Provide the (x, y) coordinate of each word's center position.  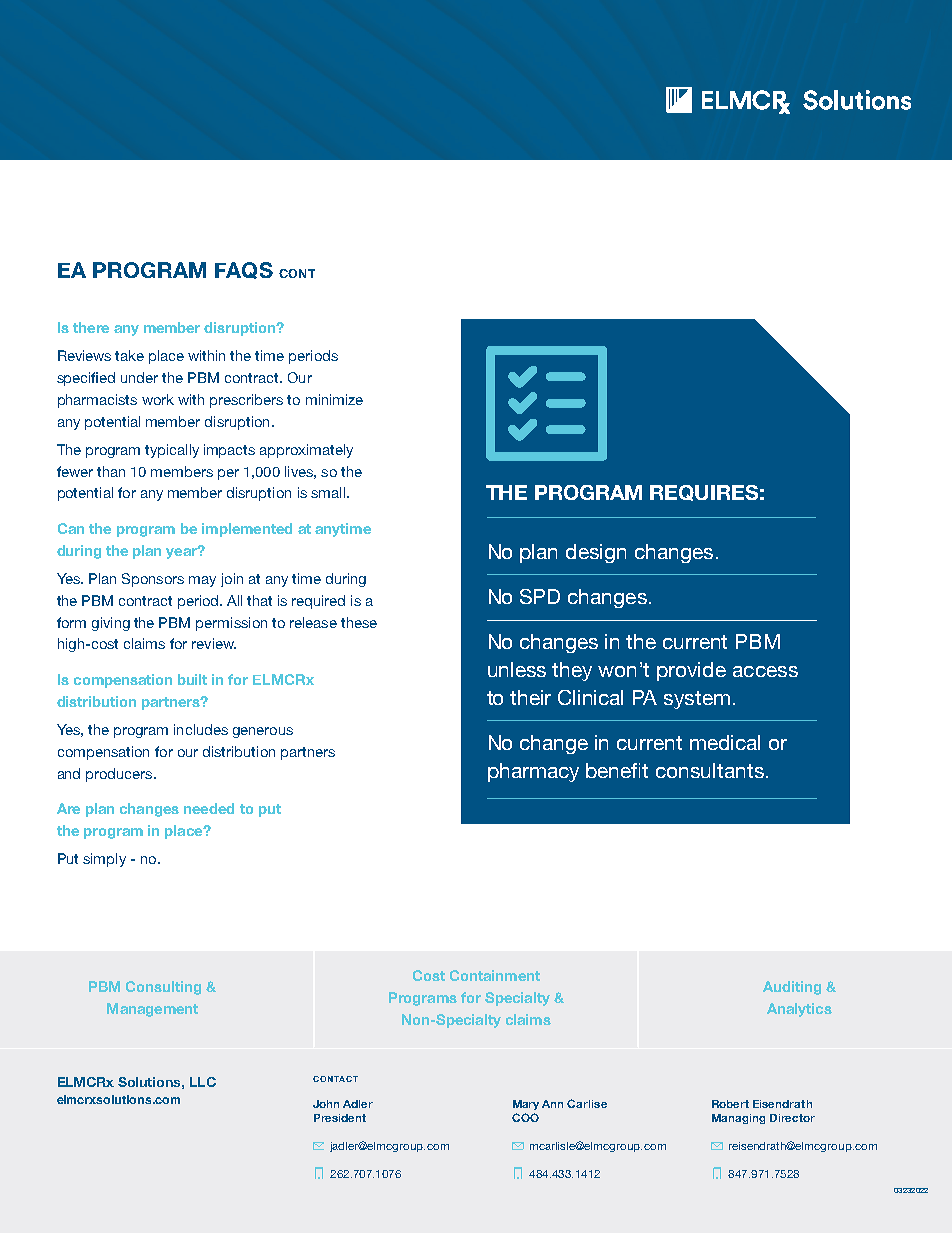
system (697, 700)
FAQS (244, 270)
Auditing (792, 988)
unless (517, 669)
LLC (203, 1082)
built (192, 679)
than (111, 471)
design (596, 553)
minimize (334, 399)
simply (104, 860)
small (328, 492)
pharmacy (533, 772)
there (91, 327)
